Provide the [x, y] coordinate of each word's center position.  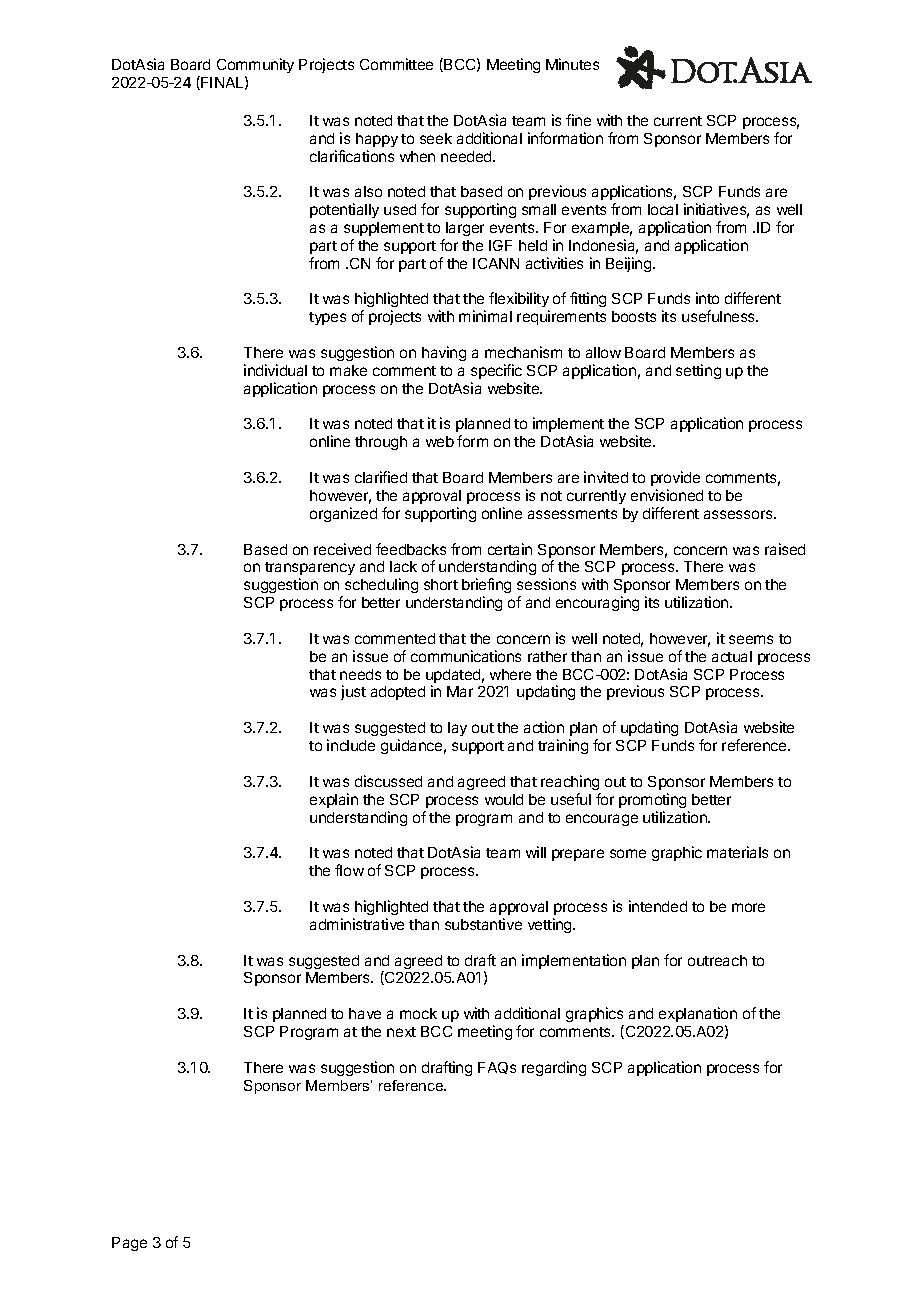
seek [436, 138]
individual [275, 370]
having [444, 353]
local [663, 209]
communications [466, 656]
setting [698, 371]
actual [732, 656]
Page [129, 1244]
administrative [357, 924]
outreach [717, 960]
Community [255, 65]
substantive [483, 924]
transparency [310, 570]
